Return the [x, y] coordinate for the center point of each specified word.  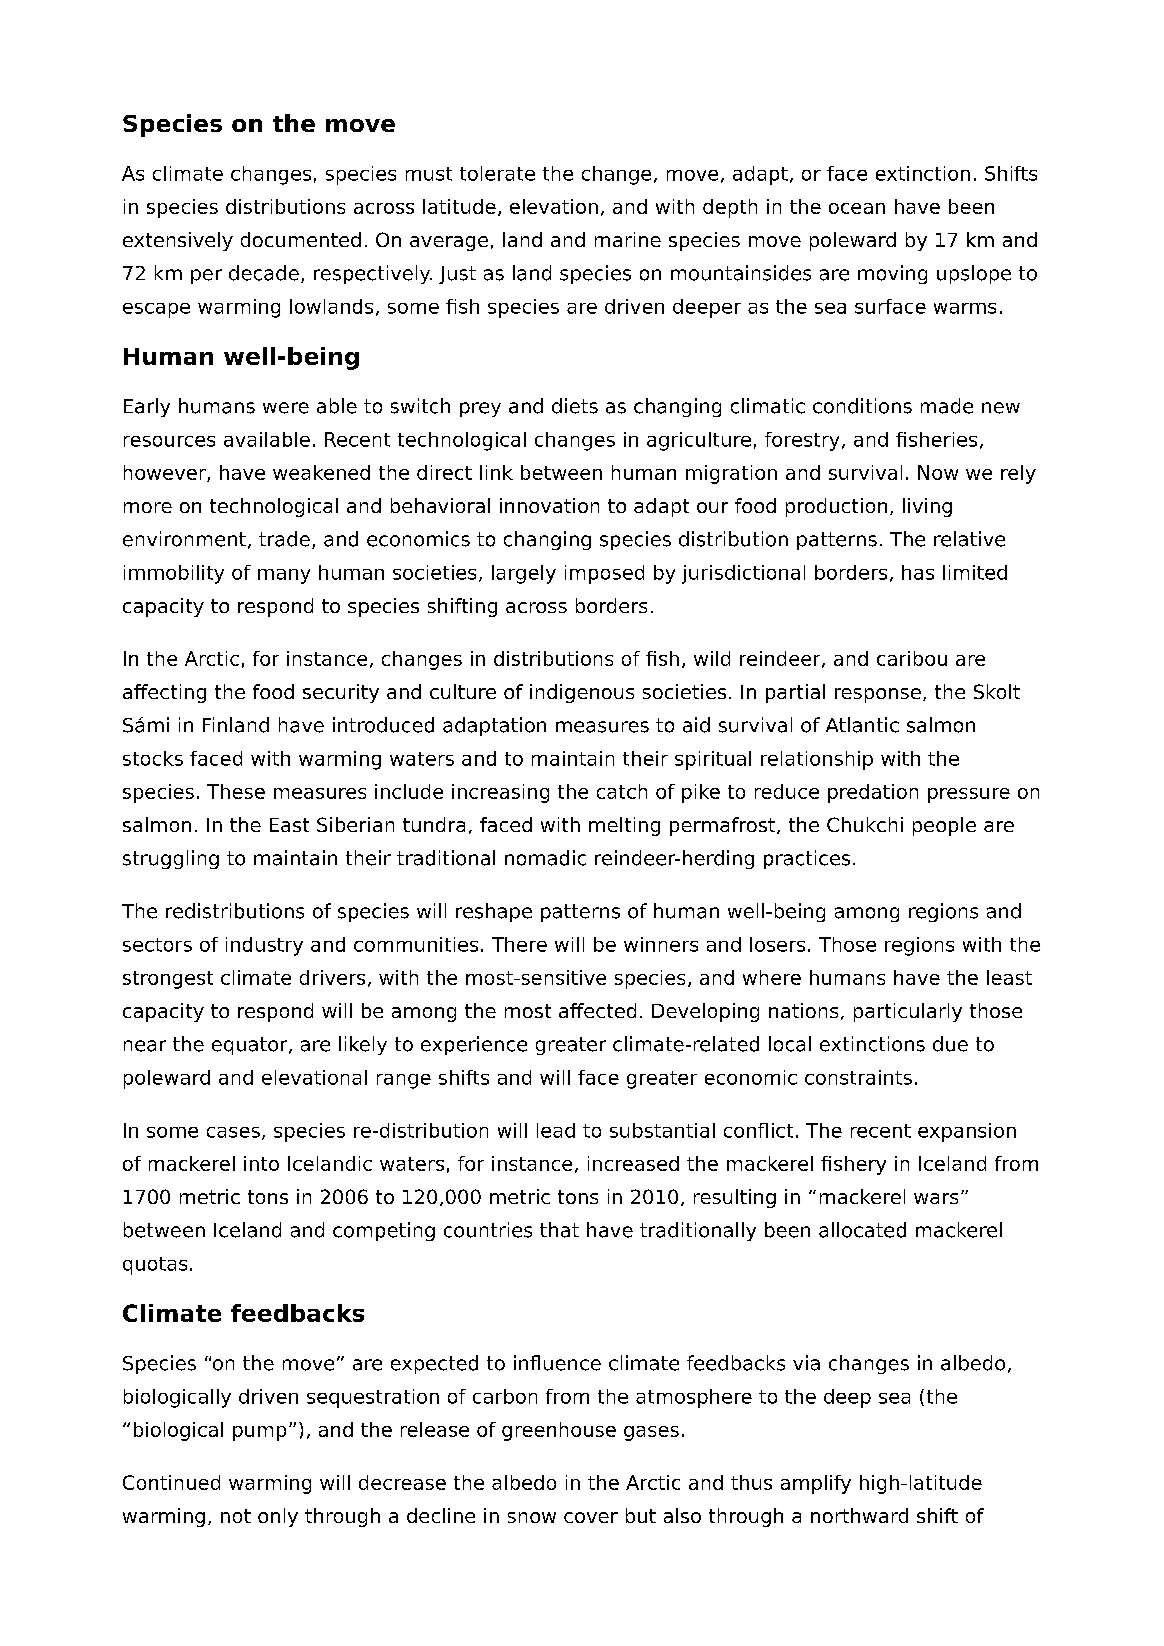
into [261, 1163]
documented [301, 239]
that [559, 1230]
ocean [857, 208]
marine [628, 239]
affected [597, 1010]
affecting [164, 693]
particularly [908, 1012]
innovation [549, 505]
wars [936, 1198]
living [927, 507]
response [878, 695]
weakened [321, 472]
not [236, 1516]
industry [264, 946]
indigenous [582, 693]
